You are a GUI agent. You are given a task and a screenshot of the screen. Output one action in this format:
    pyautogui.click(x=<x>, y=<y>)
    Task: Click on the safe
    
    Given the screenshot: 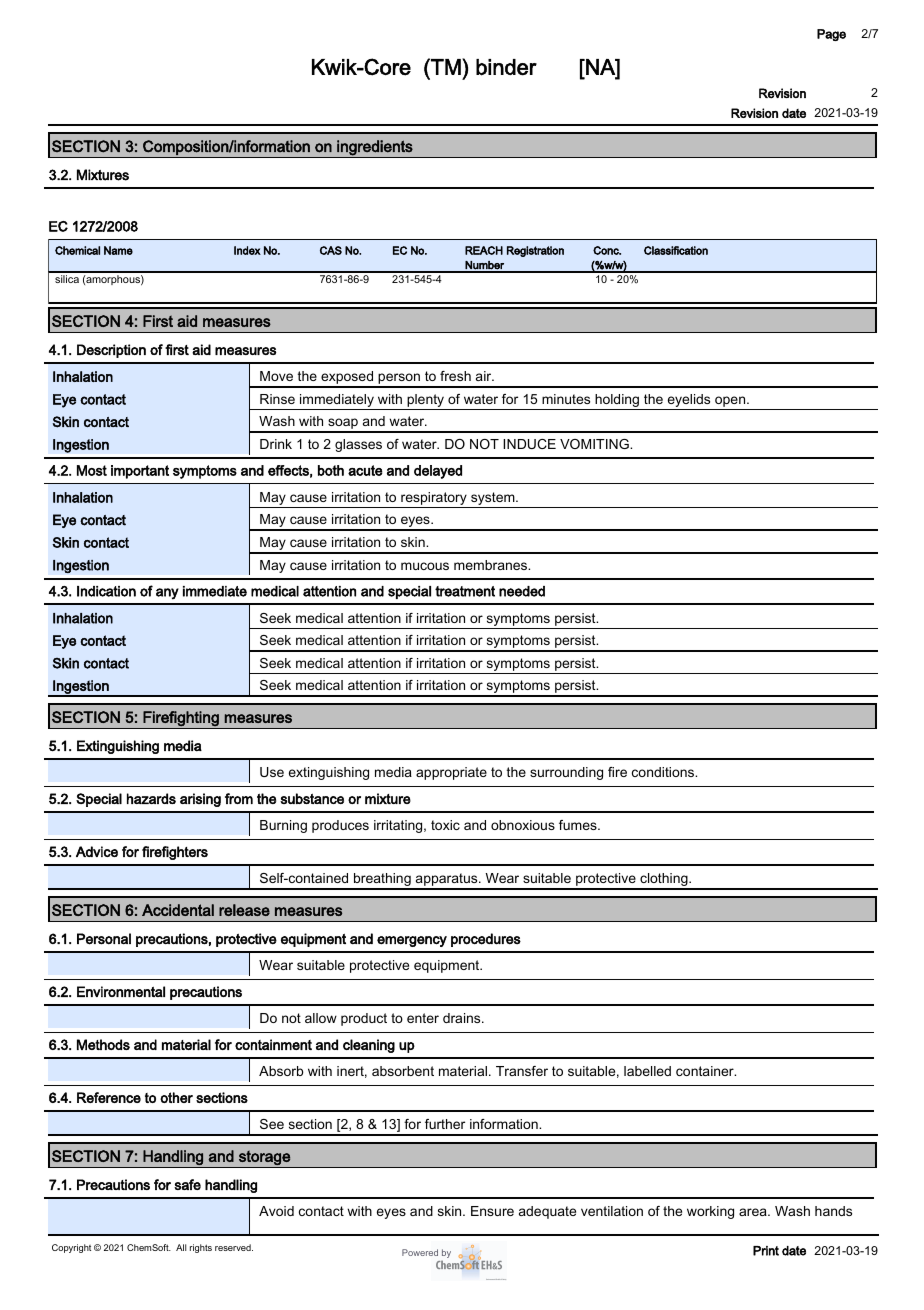 What is the action you would take?
    pyautogui.click(x=187, y=1184)
